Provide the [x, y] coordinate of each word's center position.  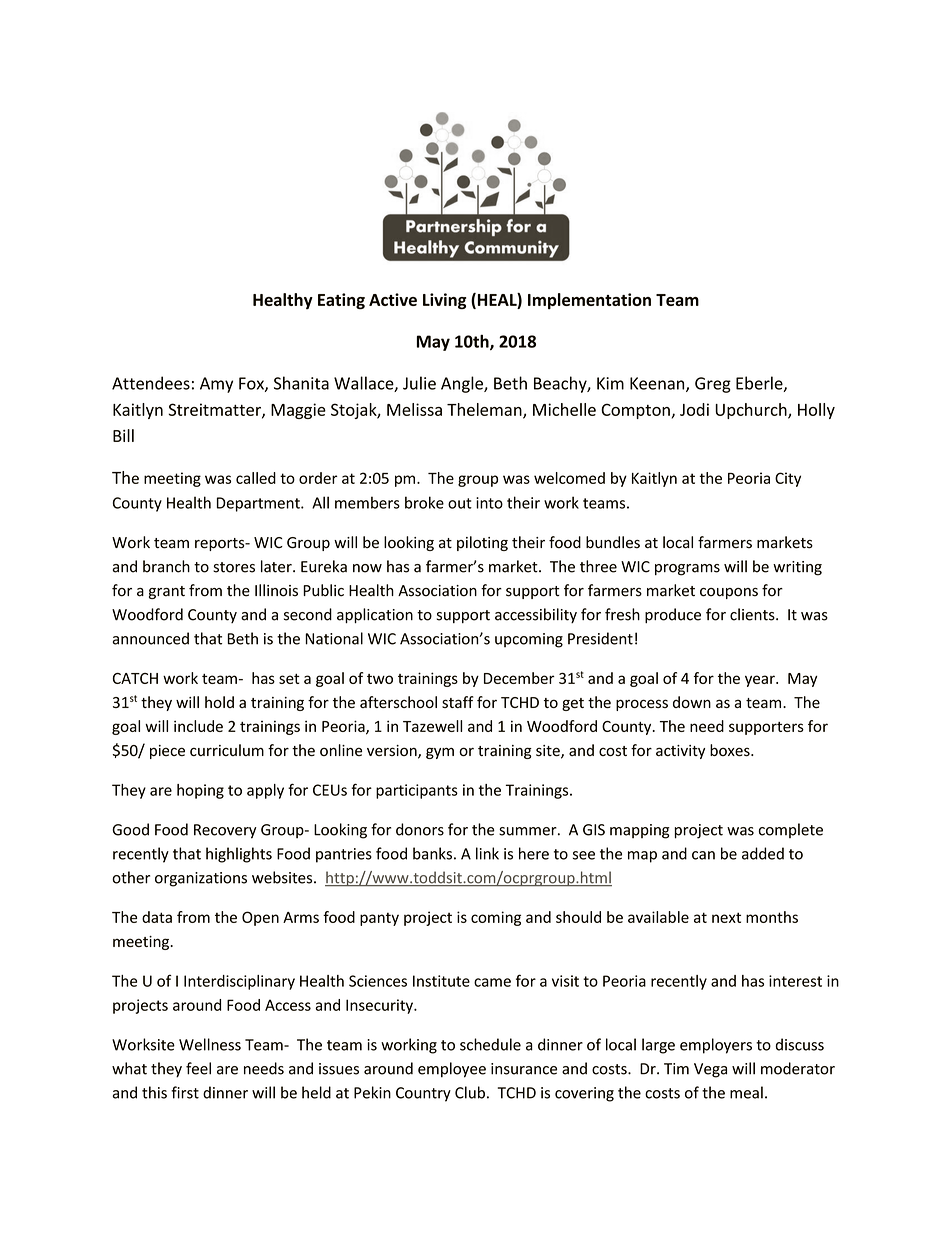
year [761, 681]
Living [444, 301]
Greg [713, 385]
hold [219, 702]
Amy [216, 385]
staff [458, 702]
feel [198, 1068]
